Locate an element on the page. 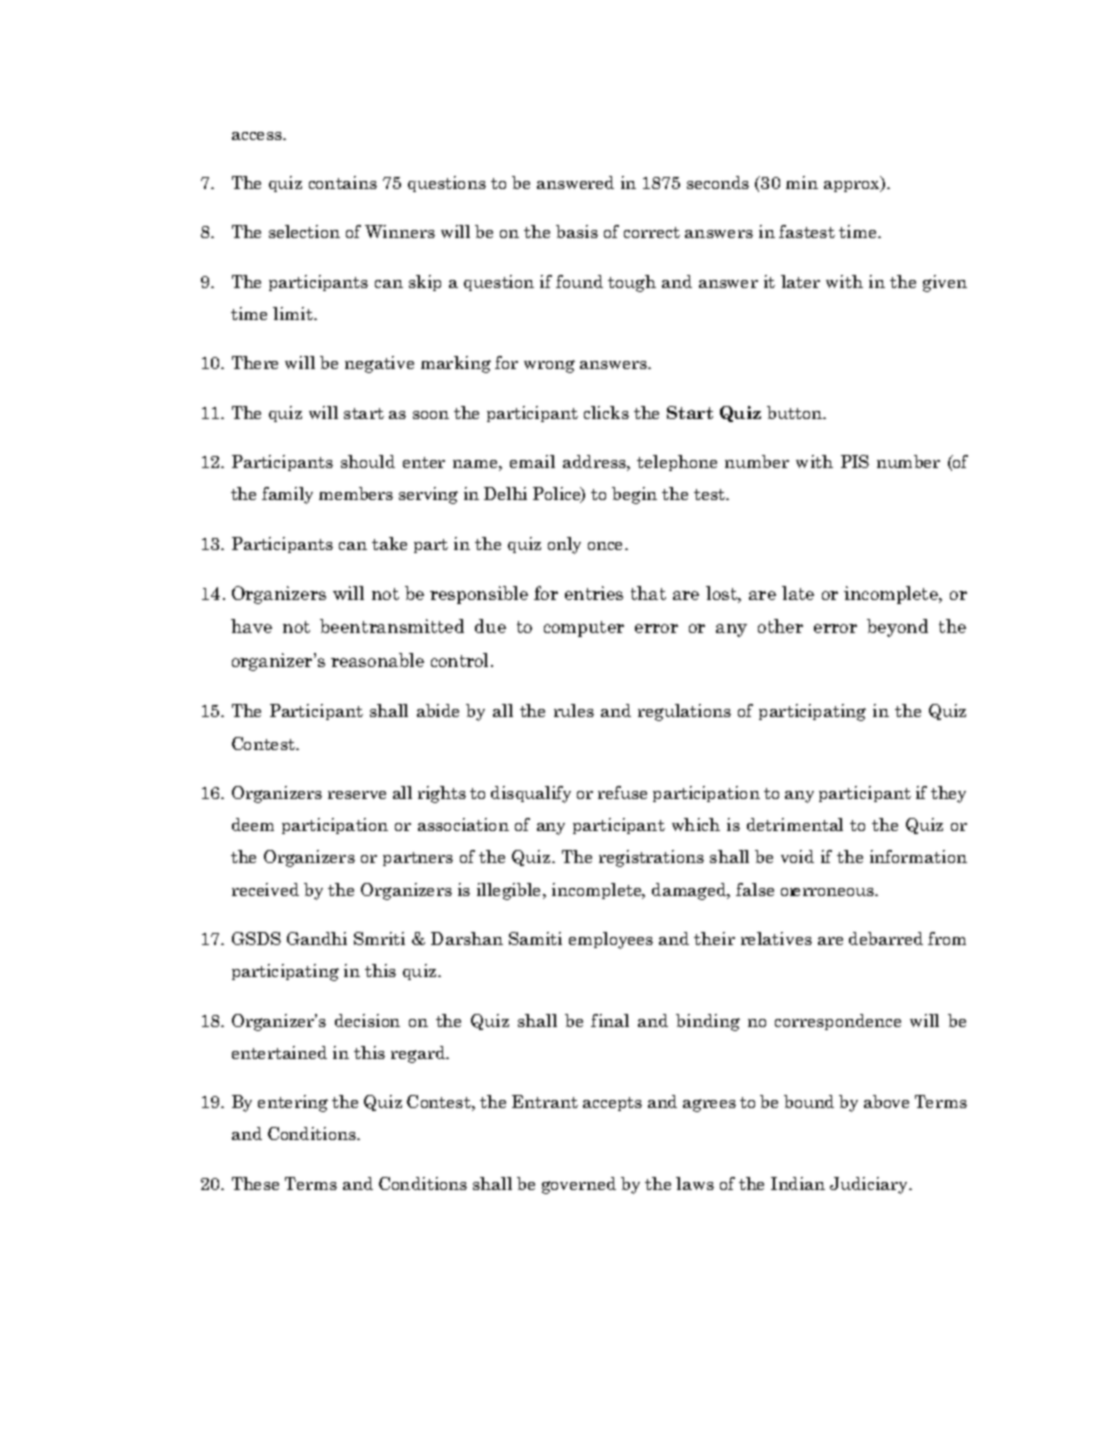  basis is located at coordinates (577, 231).
